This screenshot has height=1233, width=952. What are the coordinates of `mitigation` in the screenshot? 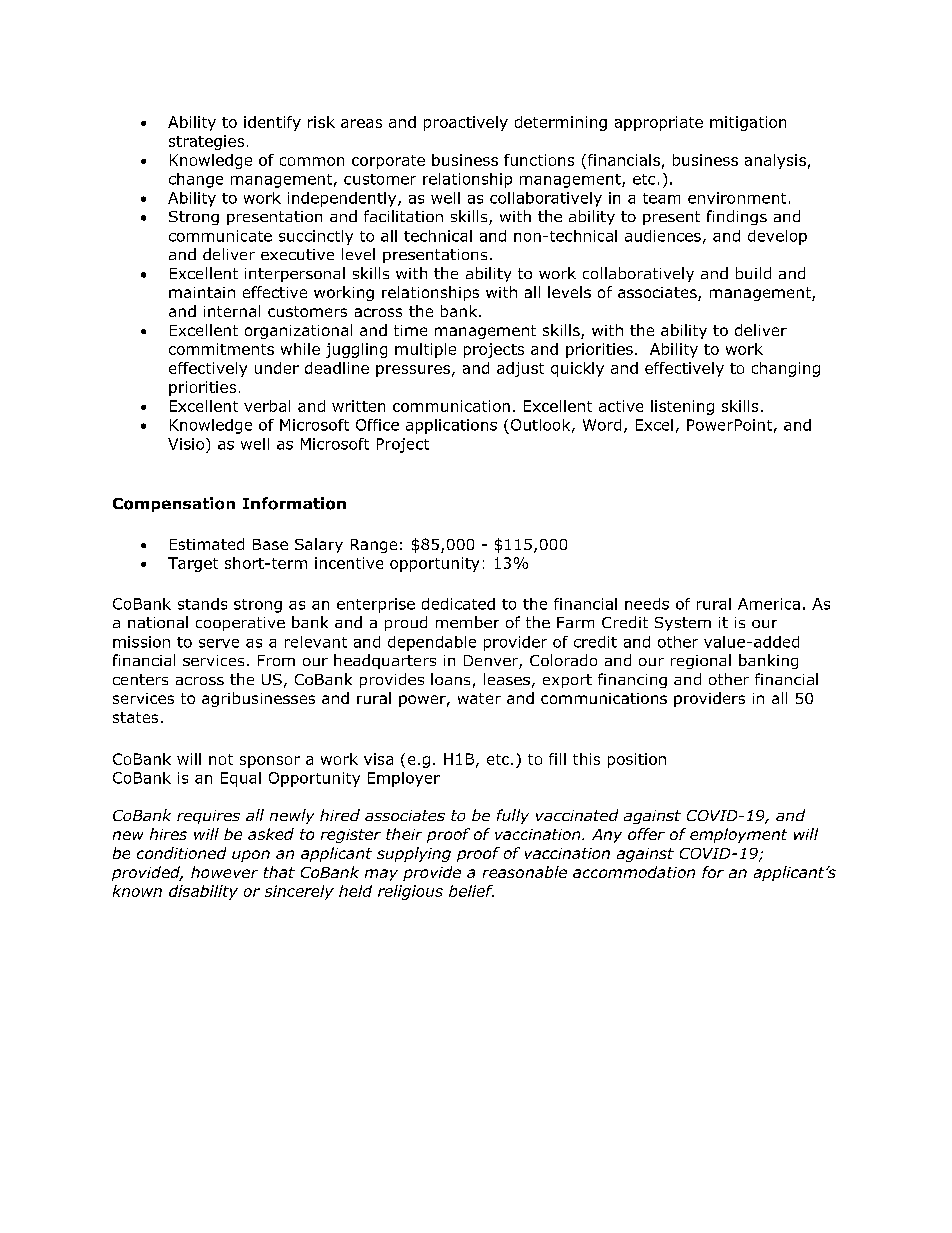 It's located at (748, 123).
